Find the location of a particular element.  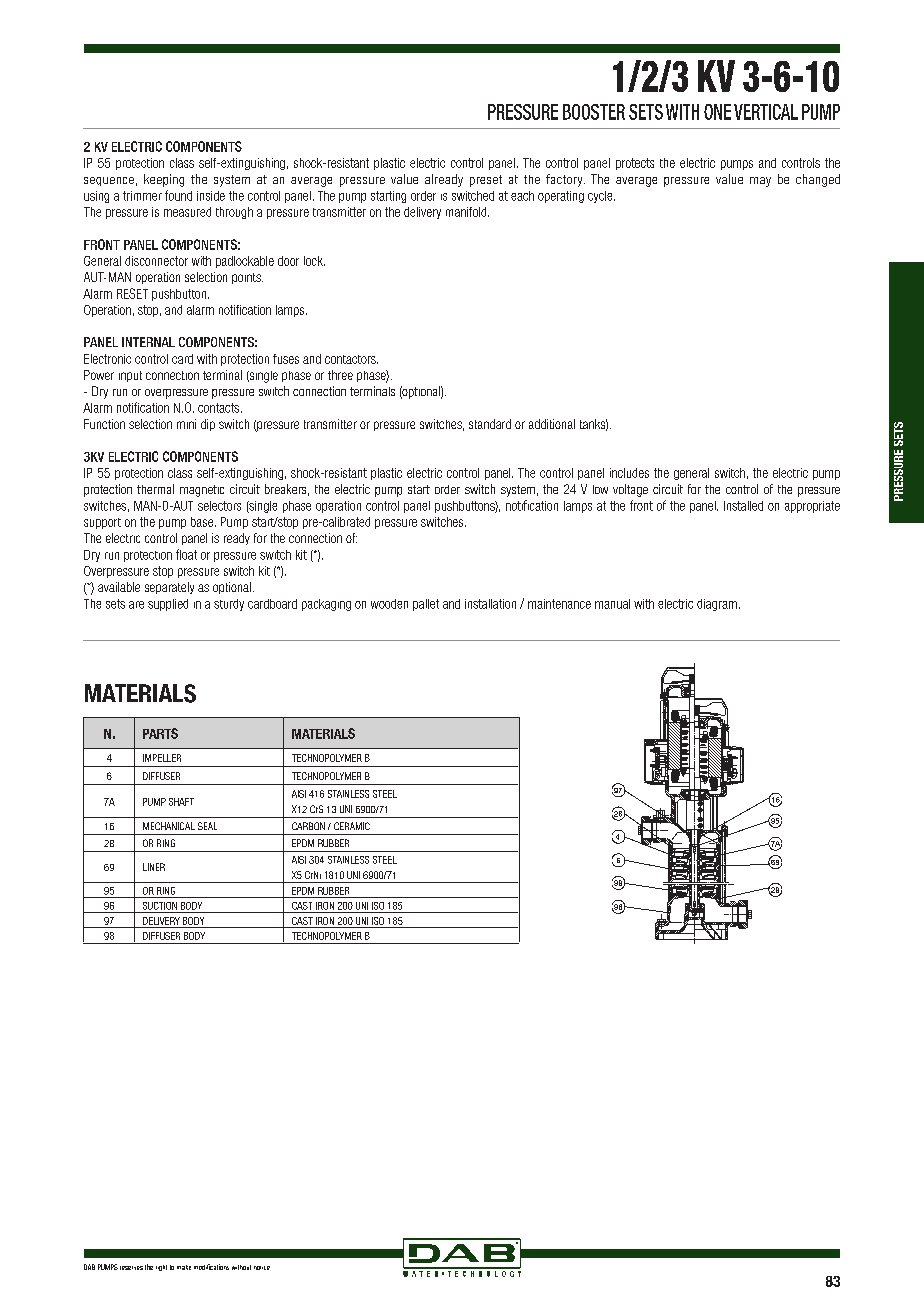

mini is located at coordinates (186, 424).
